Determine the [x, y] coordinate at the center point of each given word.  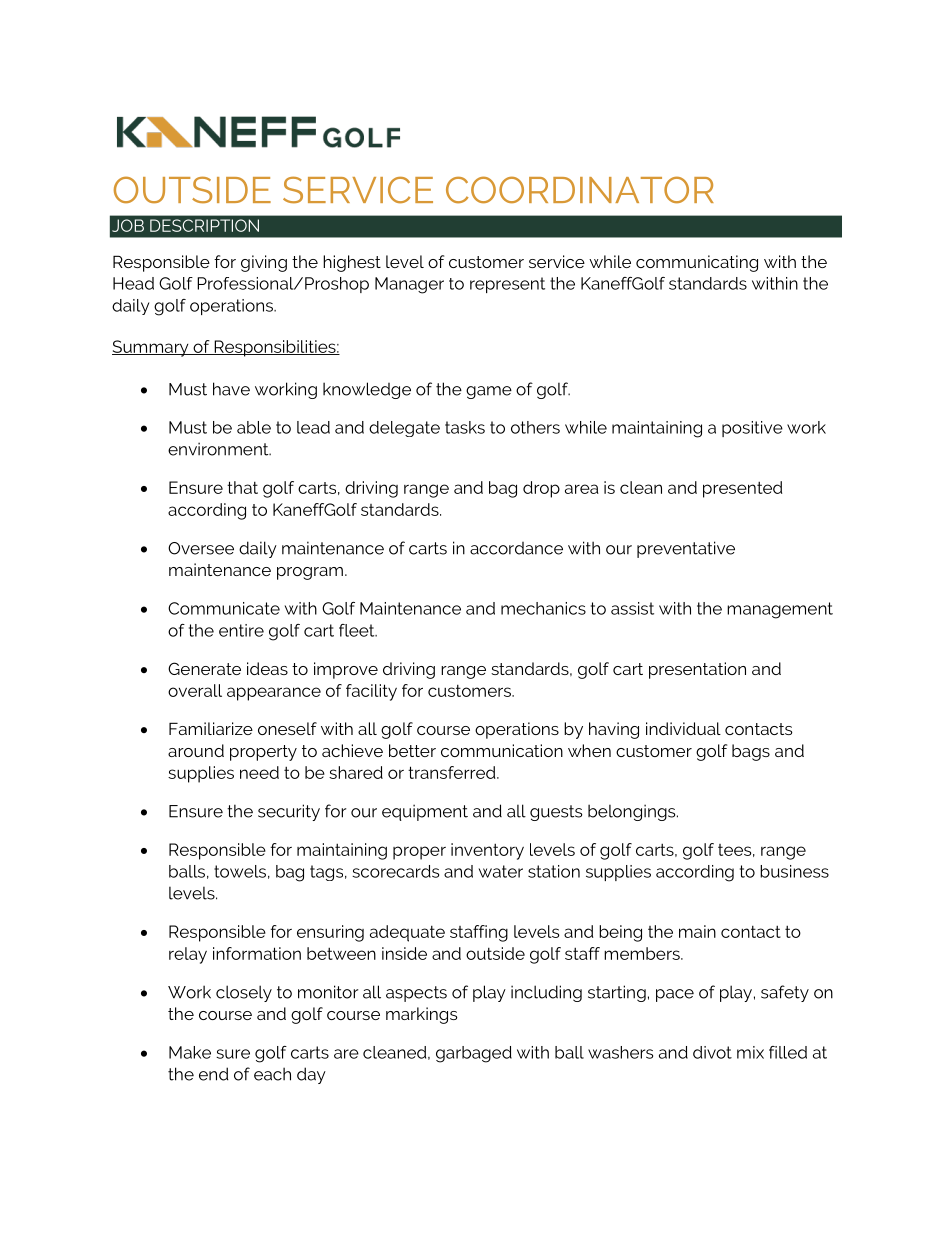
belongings [633, 812]
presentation [697, 670]
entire [241, 630]
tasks [465, 427]
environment [219, 449]
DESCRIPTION [204, 225]
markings [422, 1015]
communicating [697, 263]
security [289, 812]
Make [190, 1052]
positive [752, 429]
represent [507, 285]
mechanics [543, 608]
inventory [487, 851]
